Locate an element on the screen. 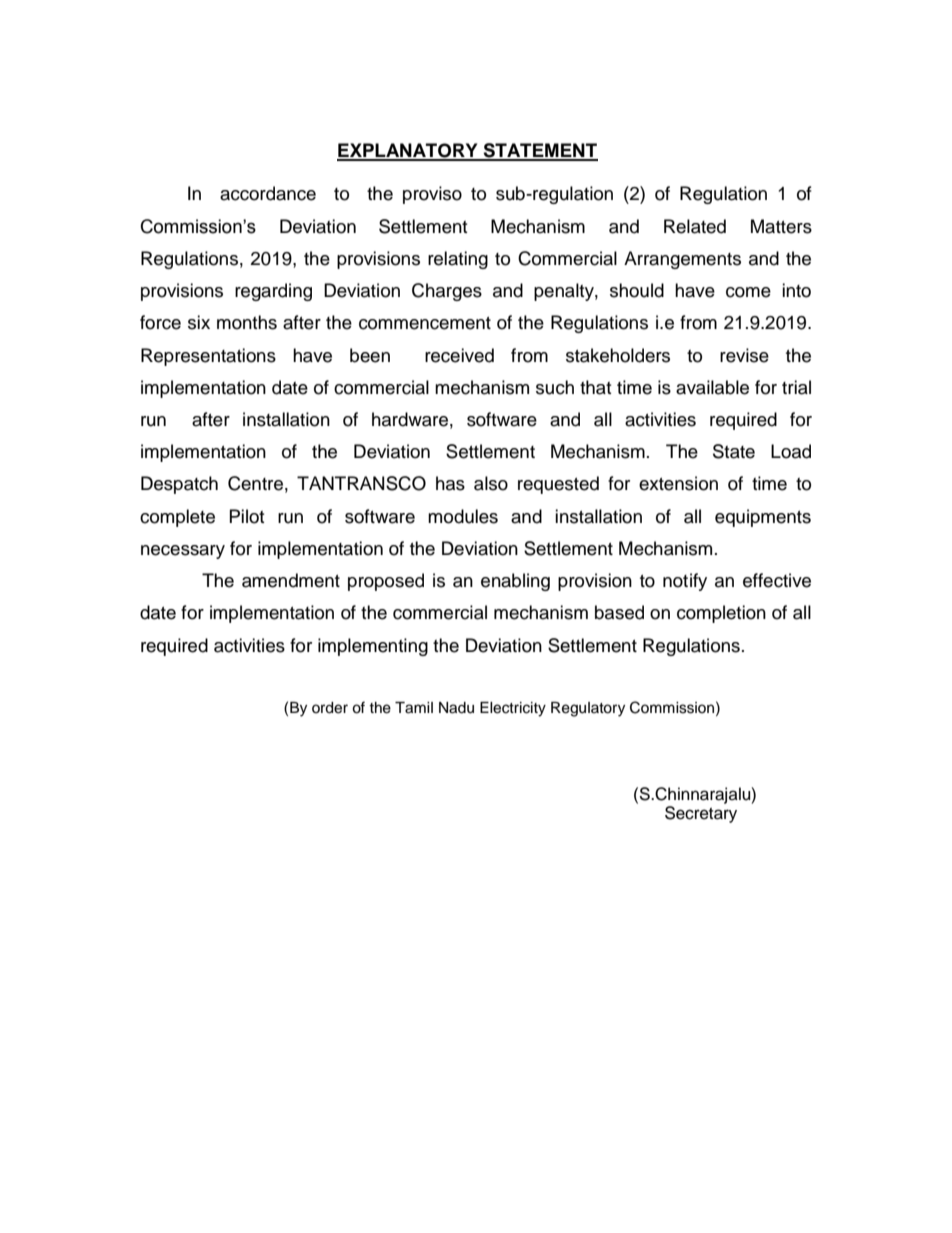 Image resolution: width=952 pixels, height=1233 pixels. proviso is located at coordinates (432, 195).
